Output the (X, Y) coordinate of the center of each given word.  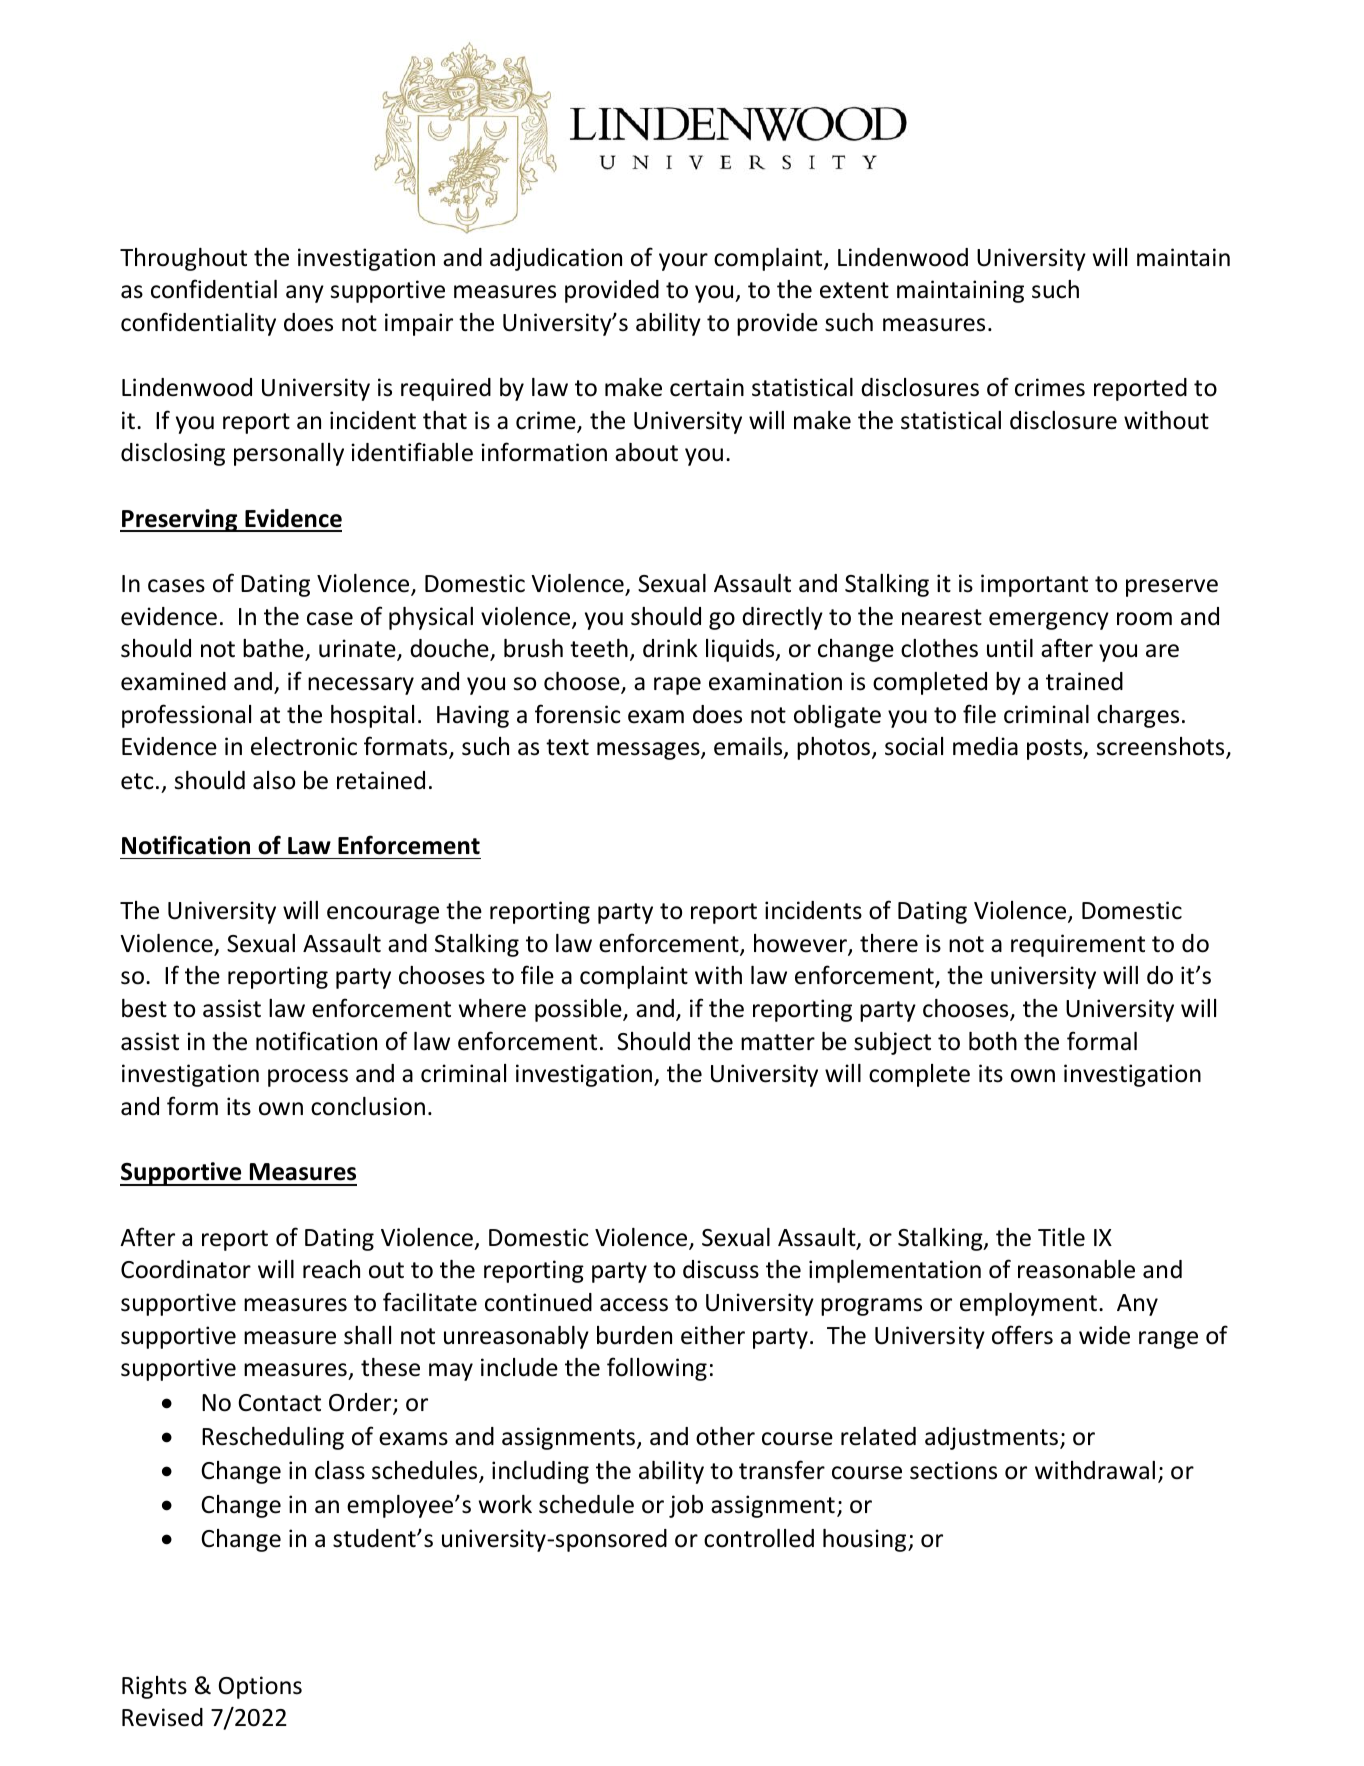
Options (260, 1687)
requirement (1078, 945)
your (683, 262)
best (144, 1008)
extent (854, 290)
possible (579, 1010)
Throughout (183, 259)
